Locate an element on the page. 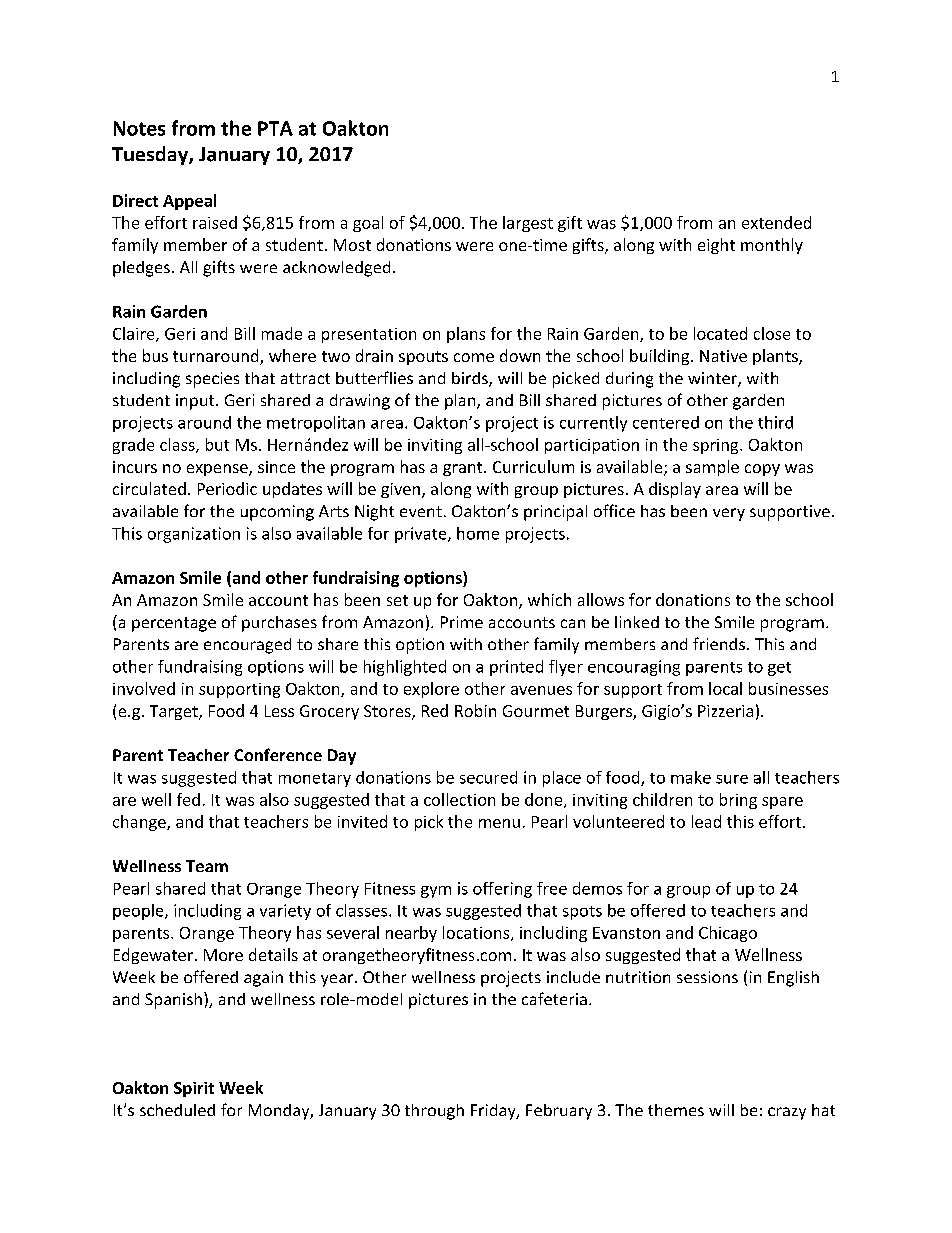 This image has width=952, height=1233. extended is located at coordinates (776, 222).
